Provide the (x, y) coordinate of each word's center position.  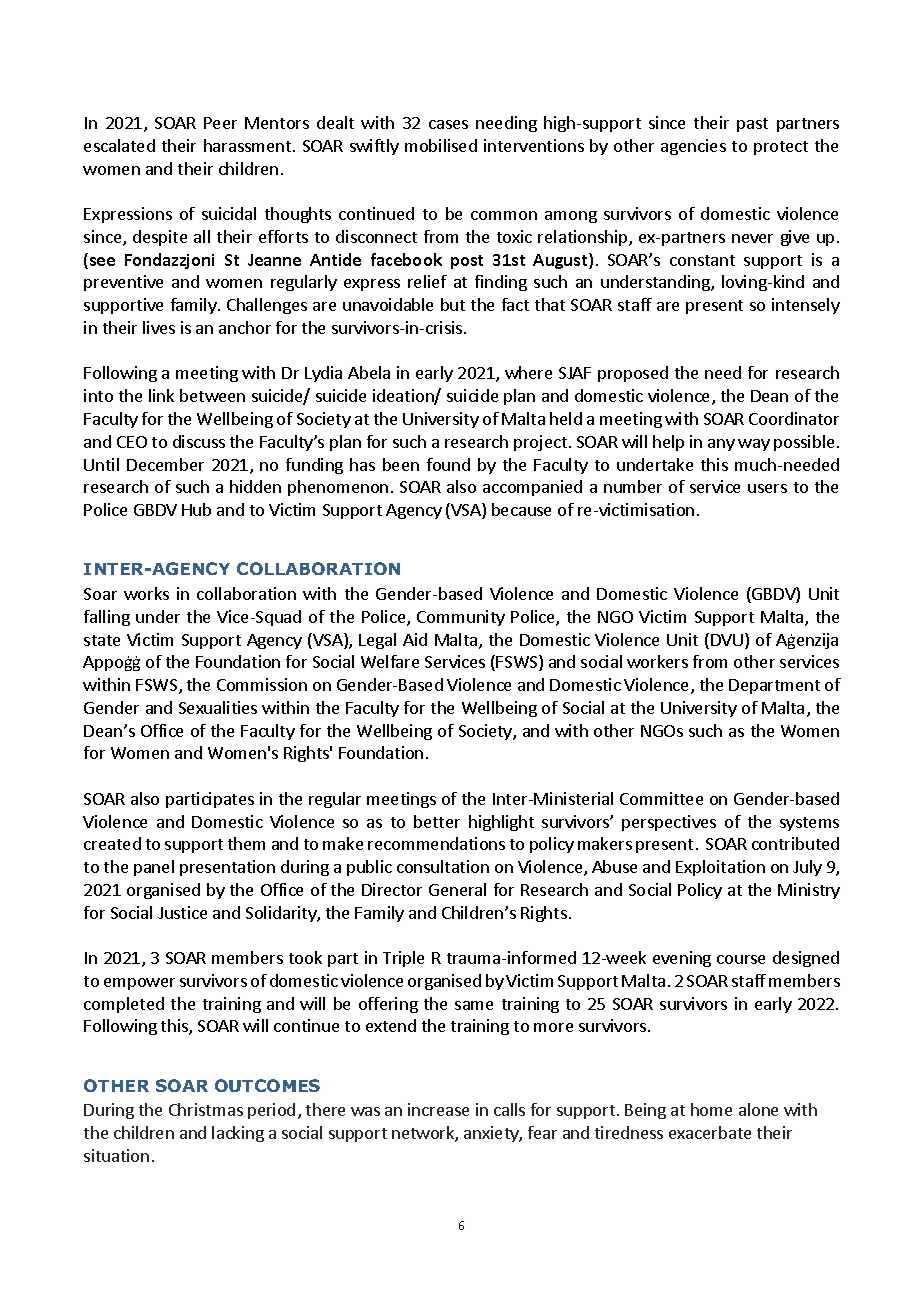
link (161, 395)
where (528, 372)
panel (154, 868)
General (457, 889)
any (721, 445)
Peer (220, 123)
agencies (693, 147)
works (146, 593)
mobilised (441, 145)
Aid (415, 639)
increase (438, 1109)
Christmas (206, 1109)
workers (657, 661)
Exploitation (720, 868)
